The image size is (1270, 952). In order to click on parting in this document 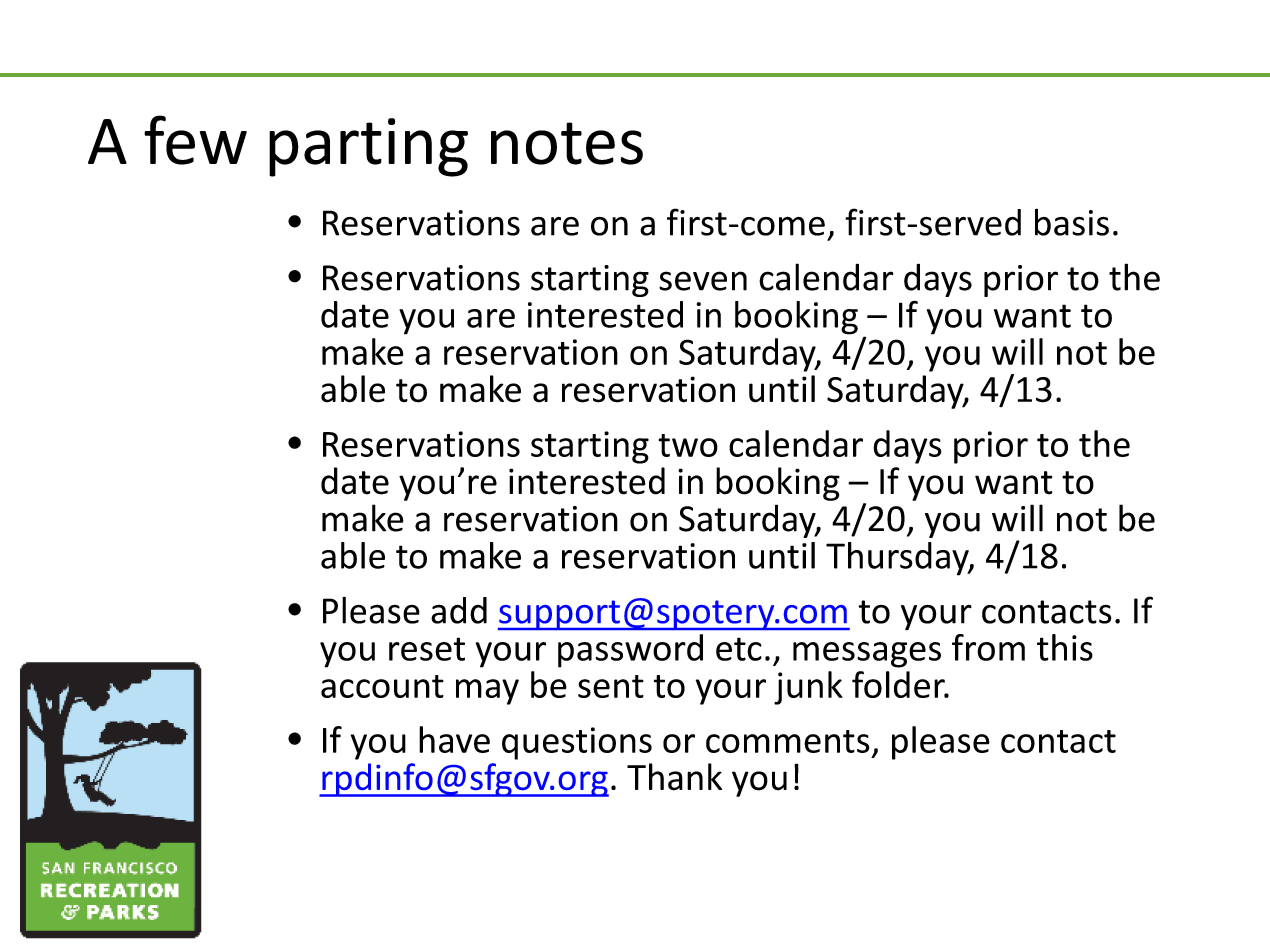, I will do `click(368, 147)`.
